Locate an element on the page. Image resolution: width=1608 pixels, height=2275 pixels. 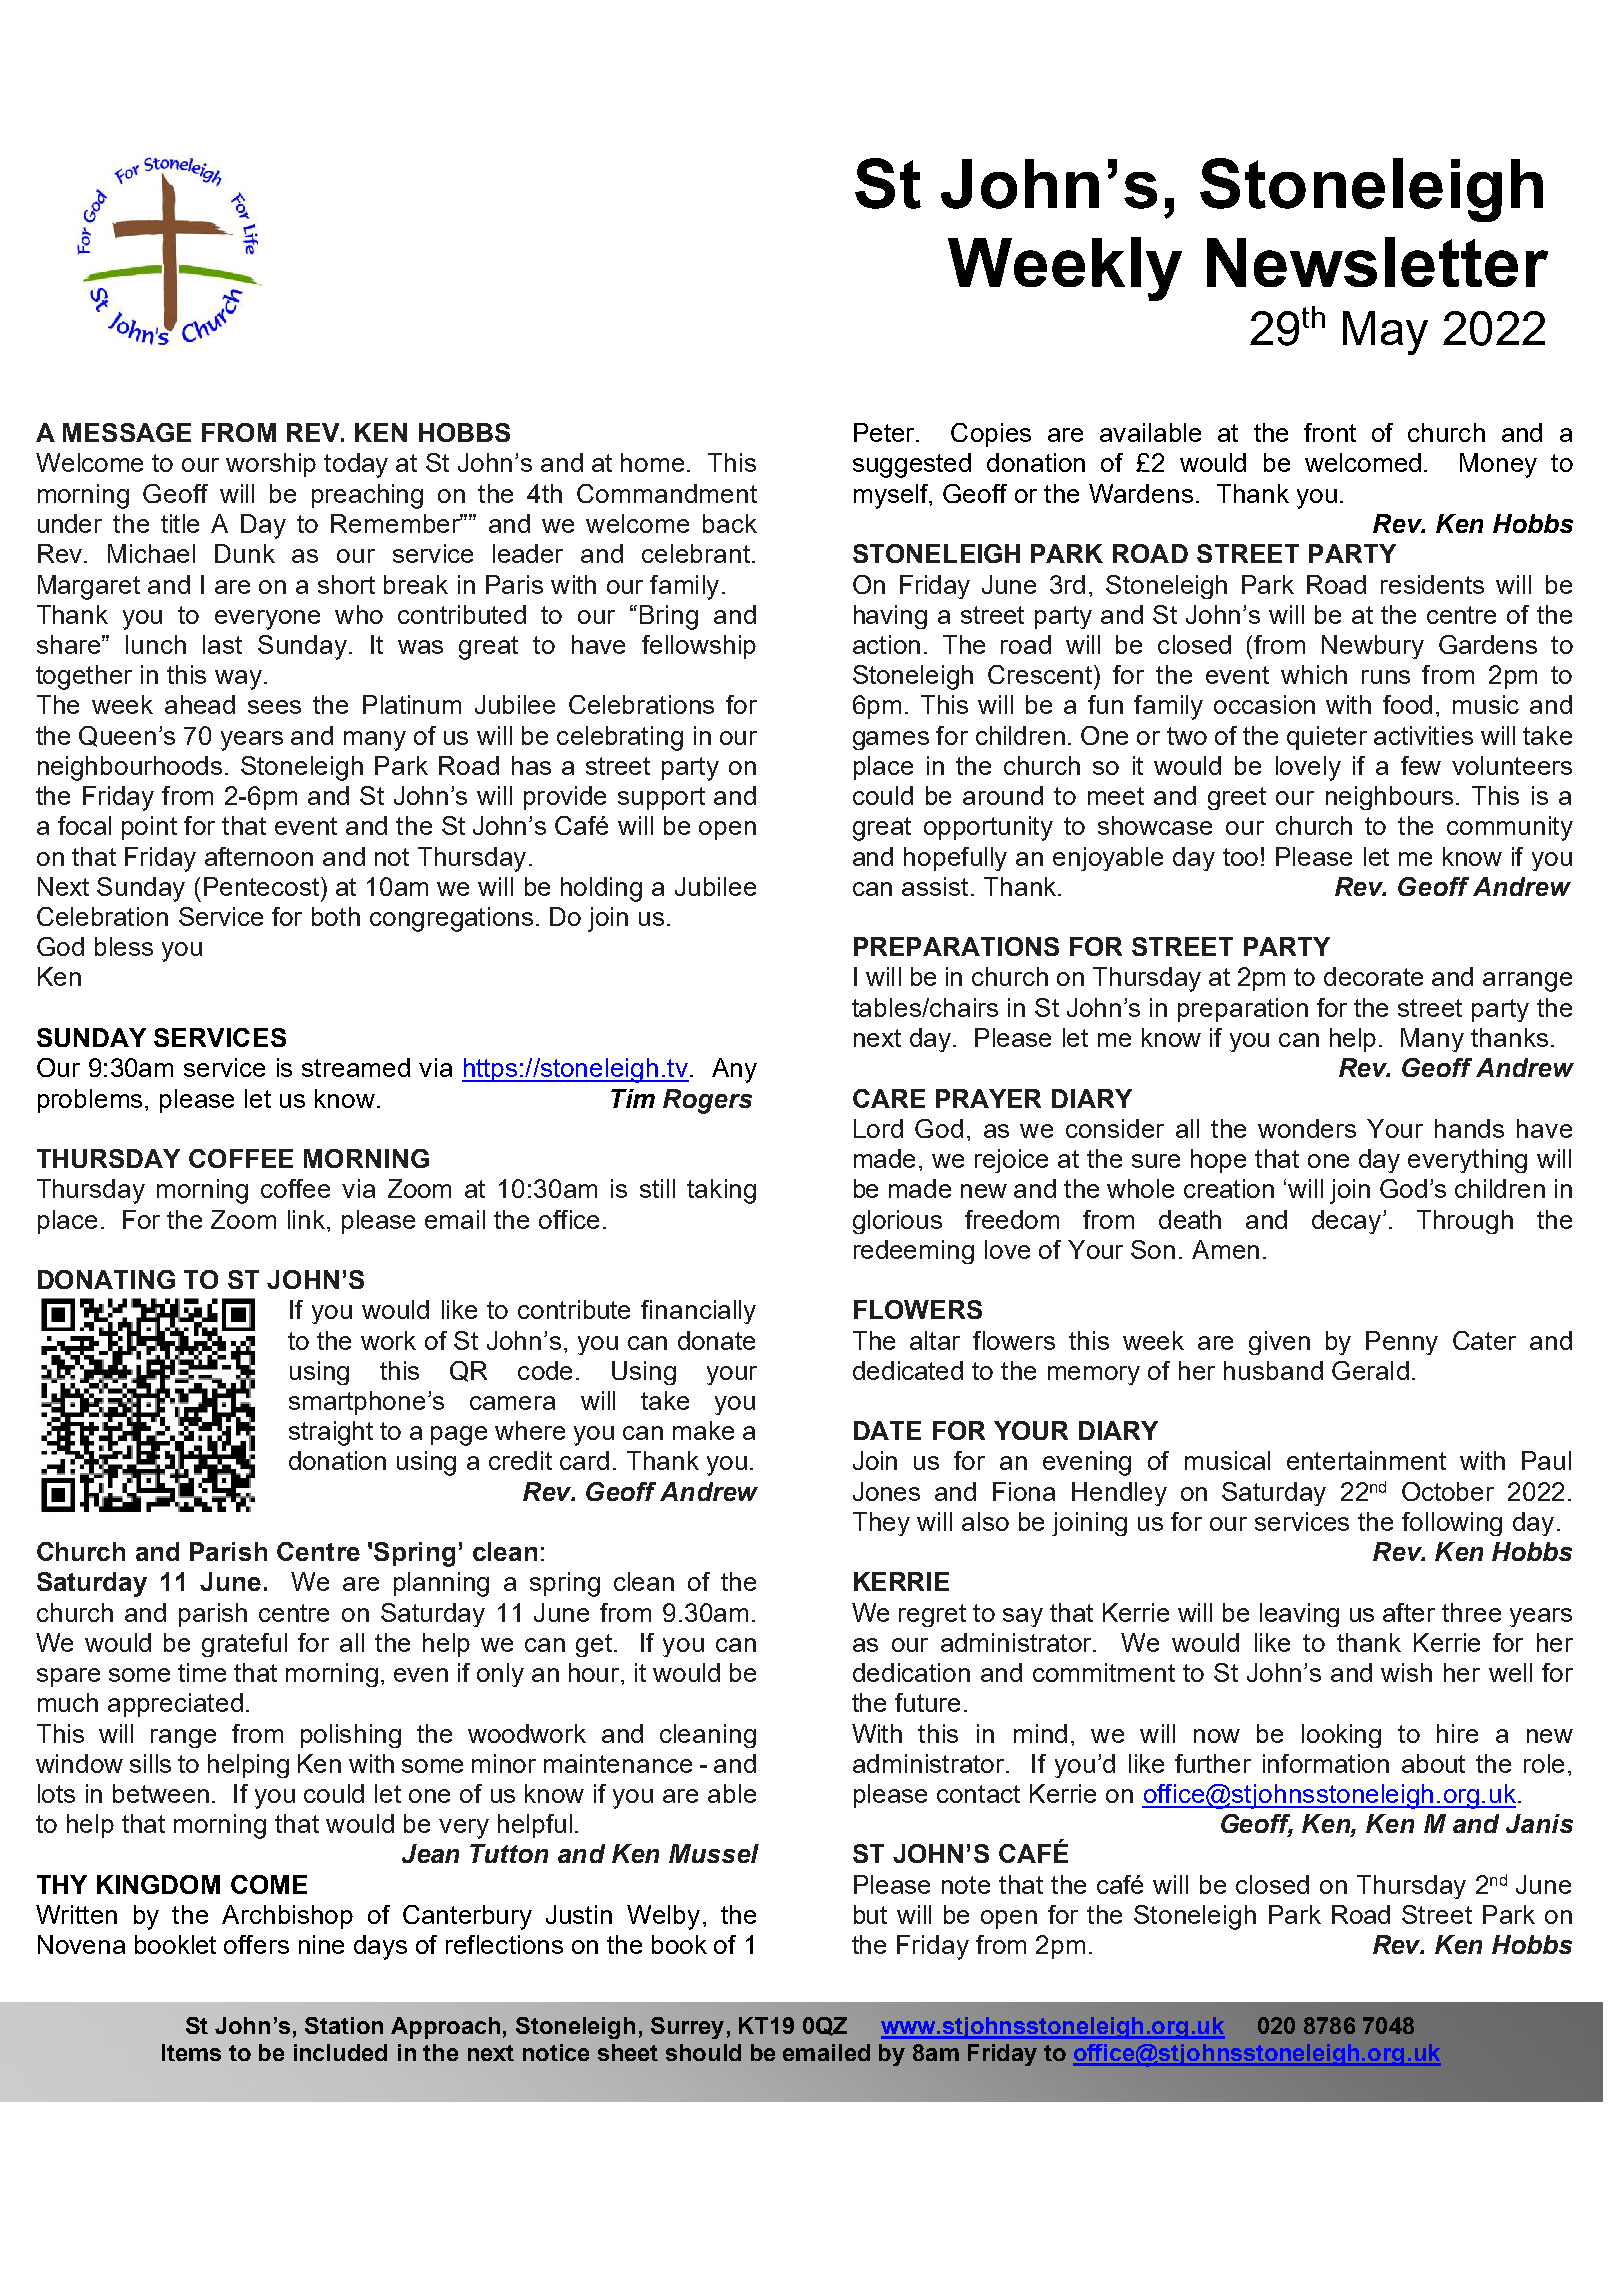
Newbury is located at coordinates (1373, 647).
